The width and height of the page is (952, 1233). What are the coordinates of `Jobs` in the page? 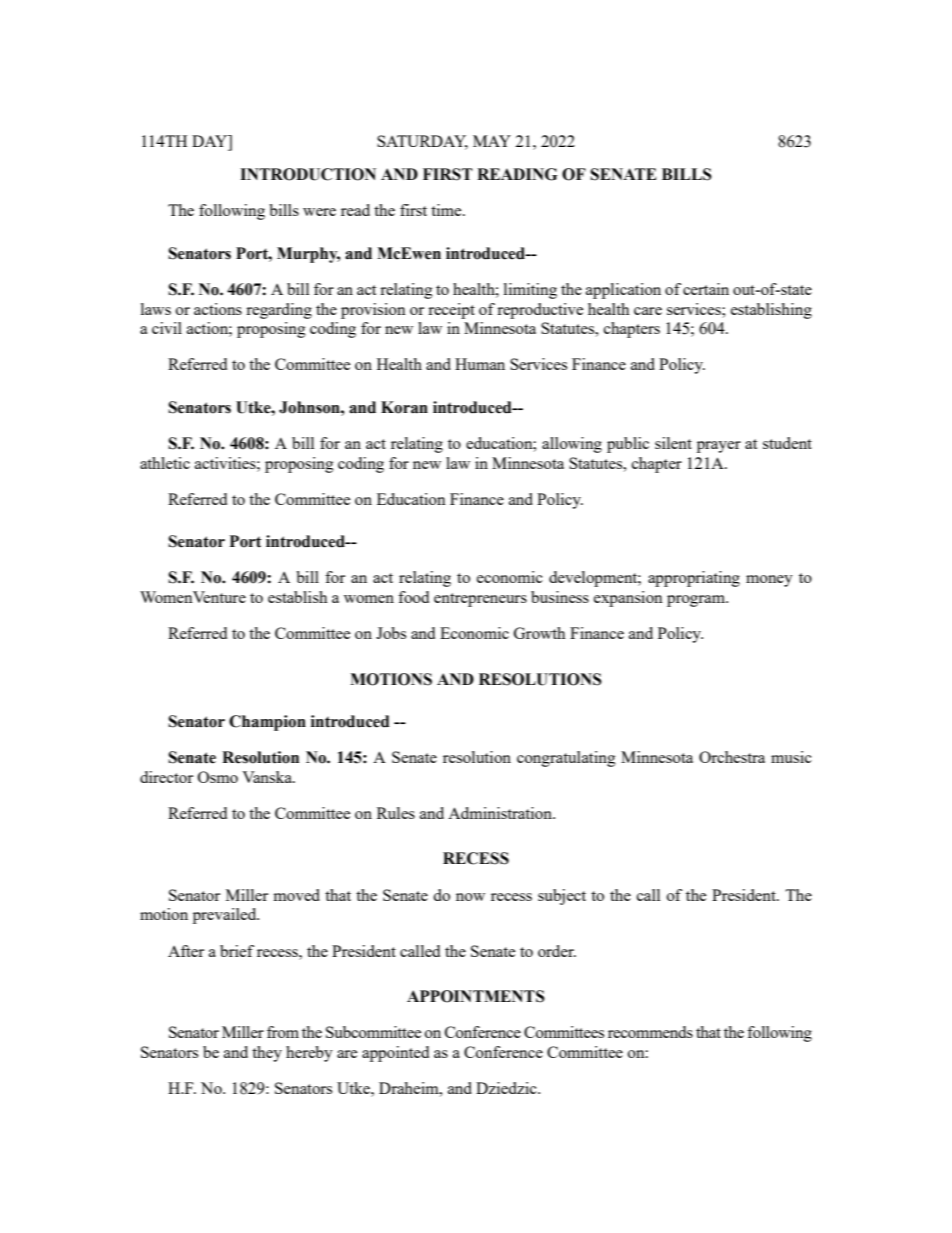 It's located at (391, 633).
